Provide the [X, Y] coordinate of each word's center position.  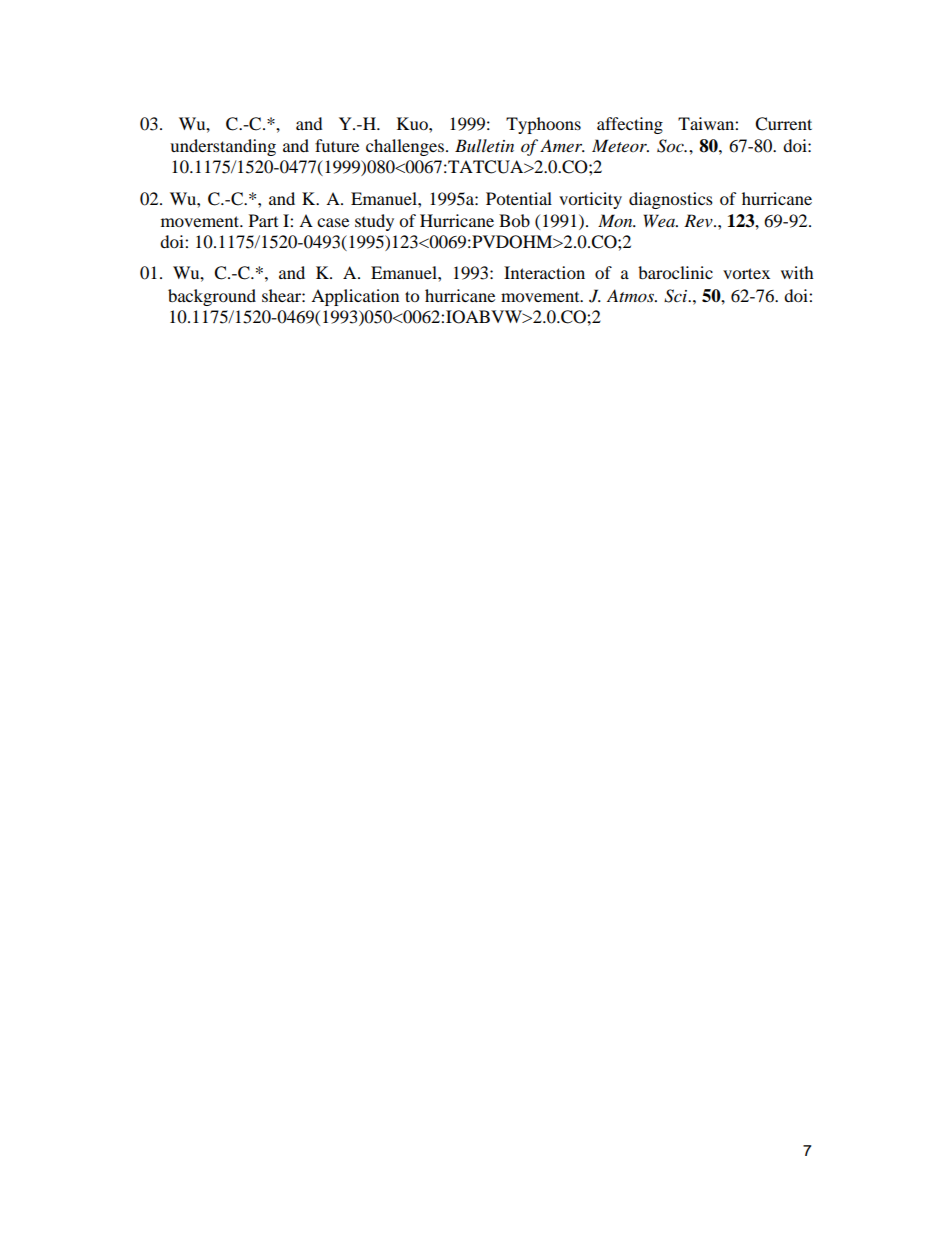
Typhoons [543, 125]
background [212, 297]
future [337, 145]
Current [783, 124]
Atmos [632, 295]
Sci [677, 296]
